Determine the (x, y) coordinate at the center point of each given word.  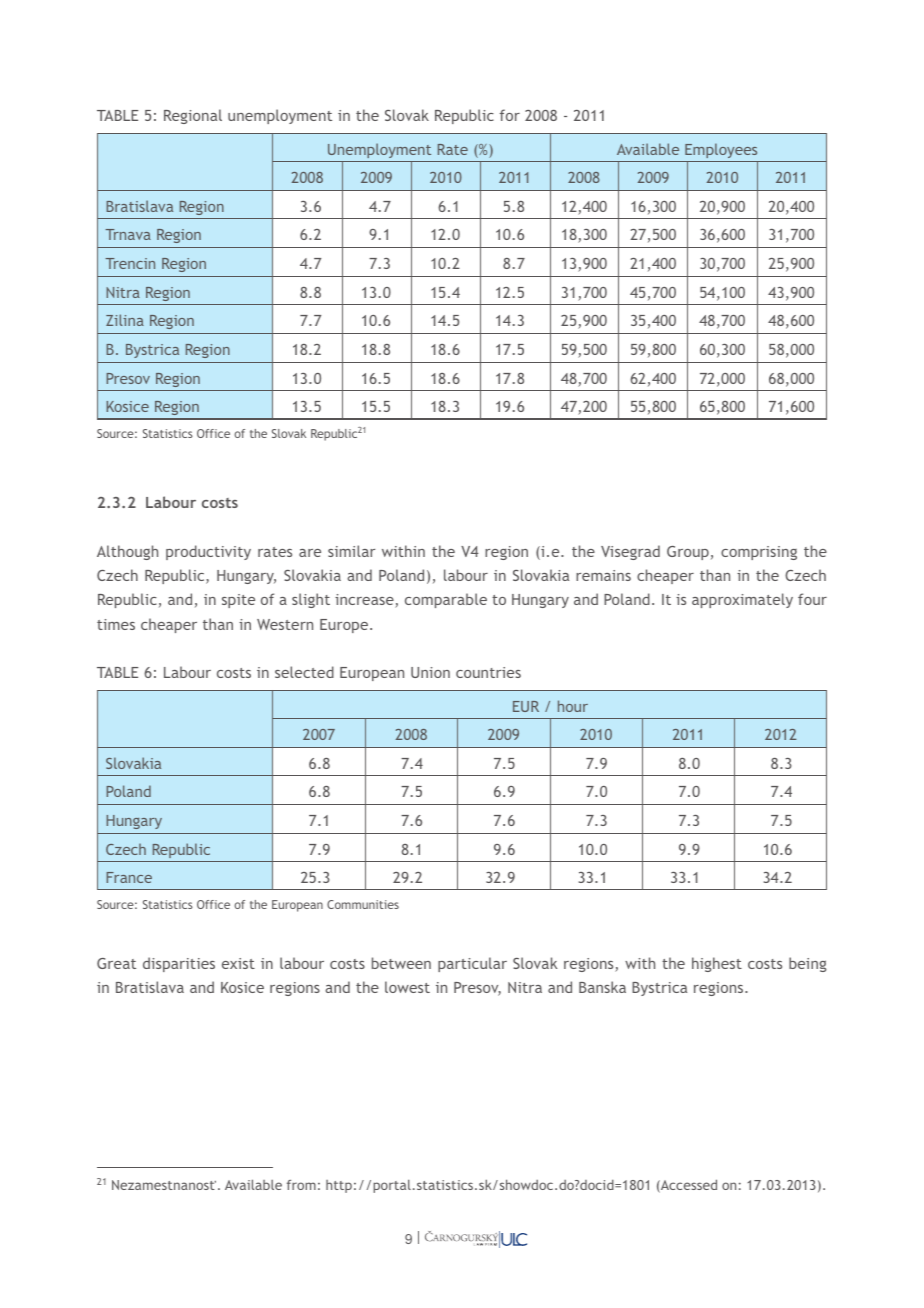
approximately (742, 600)
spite (238, 601)
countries (488, 672)
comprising (759, 553)
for (510, 115)
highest (717, 964)
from (301, 1185)
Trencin (130, 263)
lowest (407, 987)
